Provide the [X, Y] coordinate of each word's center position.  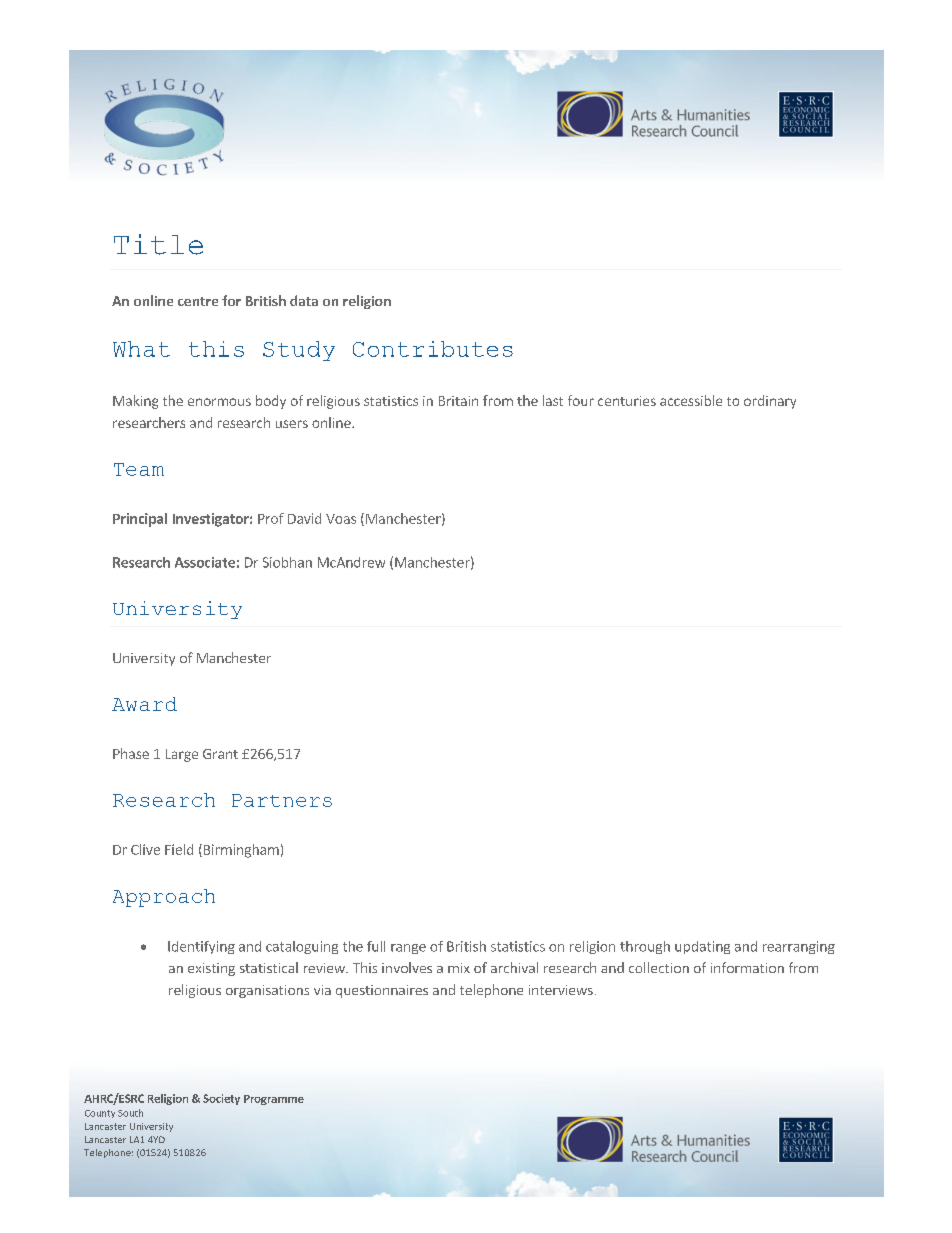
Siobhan [287, 562]
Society [221, 1099]
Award [144, 704]
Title [158, 244]
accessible [691, 400]
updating [702, 947]
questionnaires [382, 991]
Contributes [433, 349]
